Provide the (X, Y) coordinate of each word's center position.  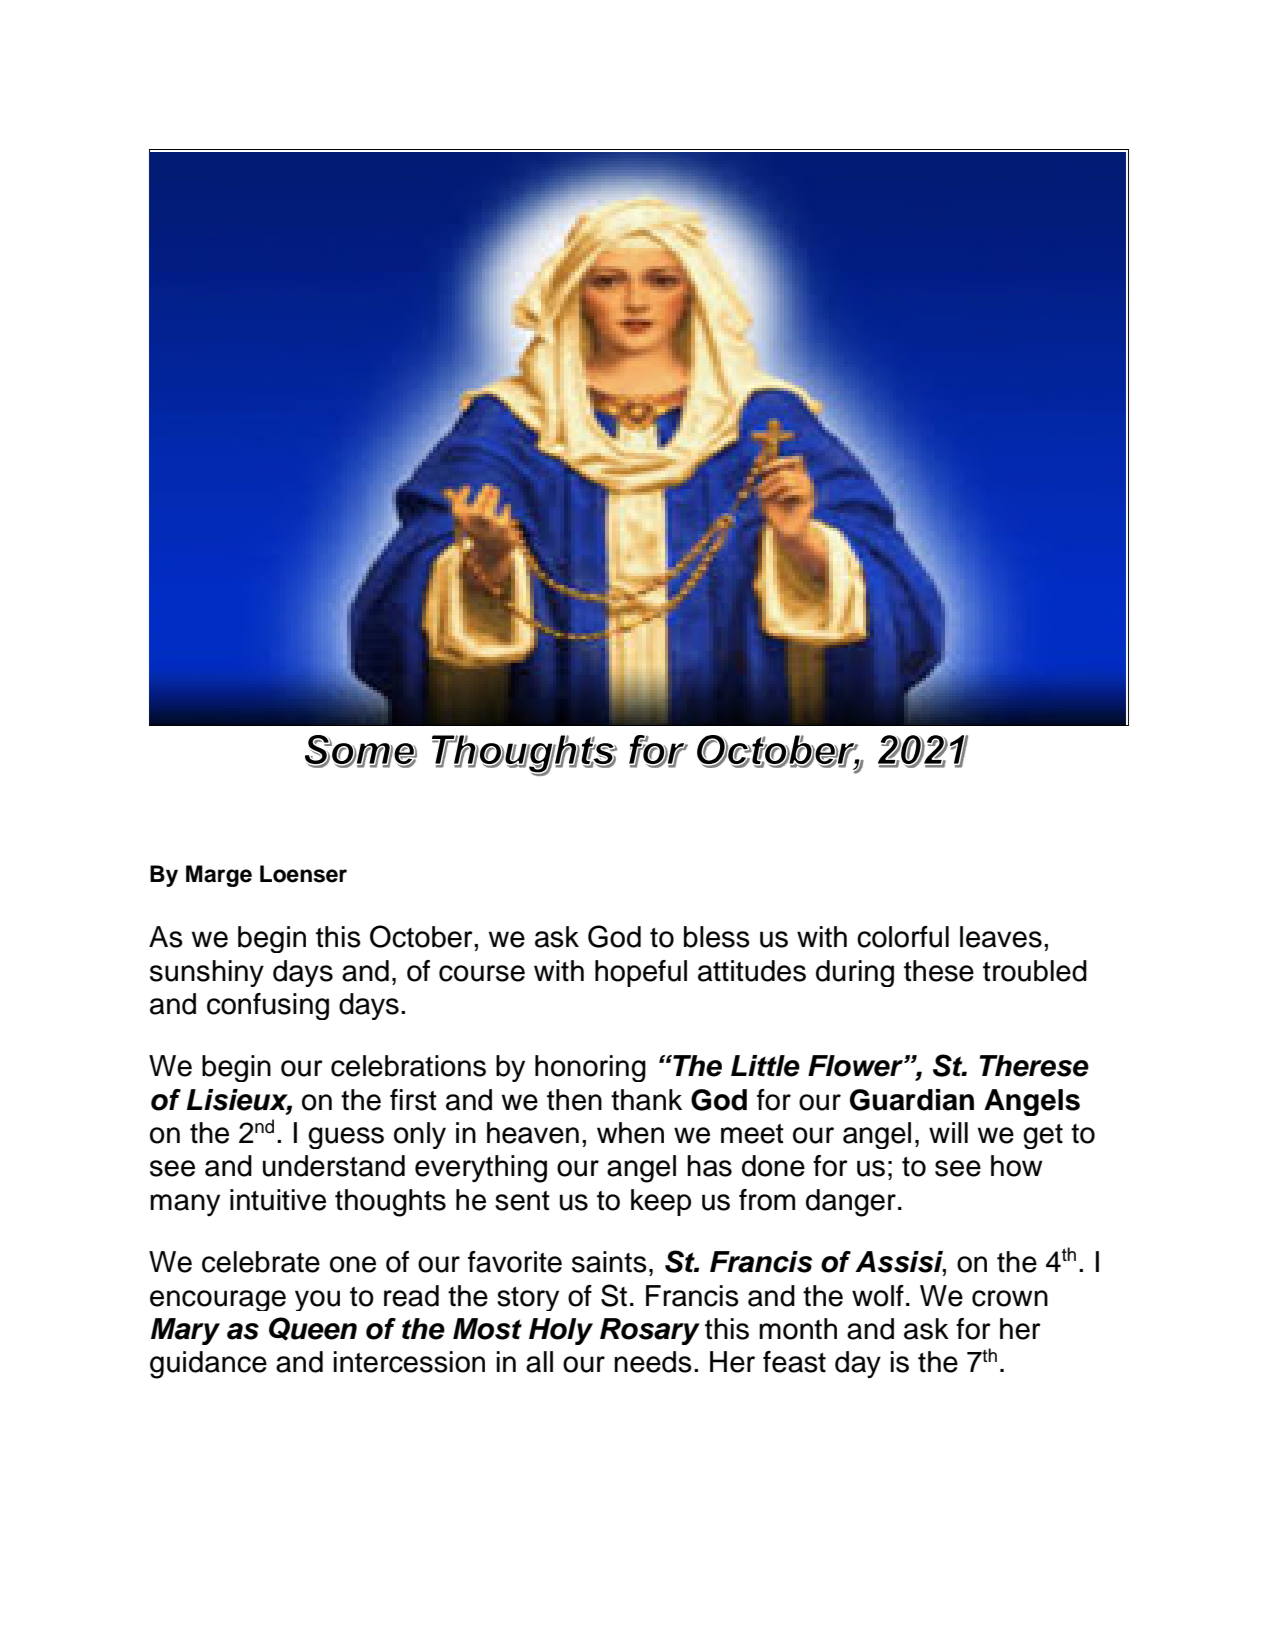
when (630, 1133)
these (939, 971)
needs (653, 1362)
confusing (268, 1006)
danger (851, 1203)
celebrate (261, 1262)
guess (346, 1138)
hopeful (641, 973)
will (948, 1132)
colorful (903, 937)
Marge (219, 876)
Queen (313, 1329)
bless (717, 937)
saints (609, 1262)
